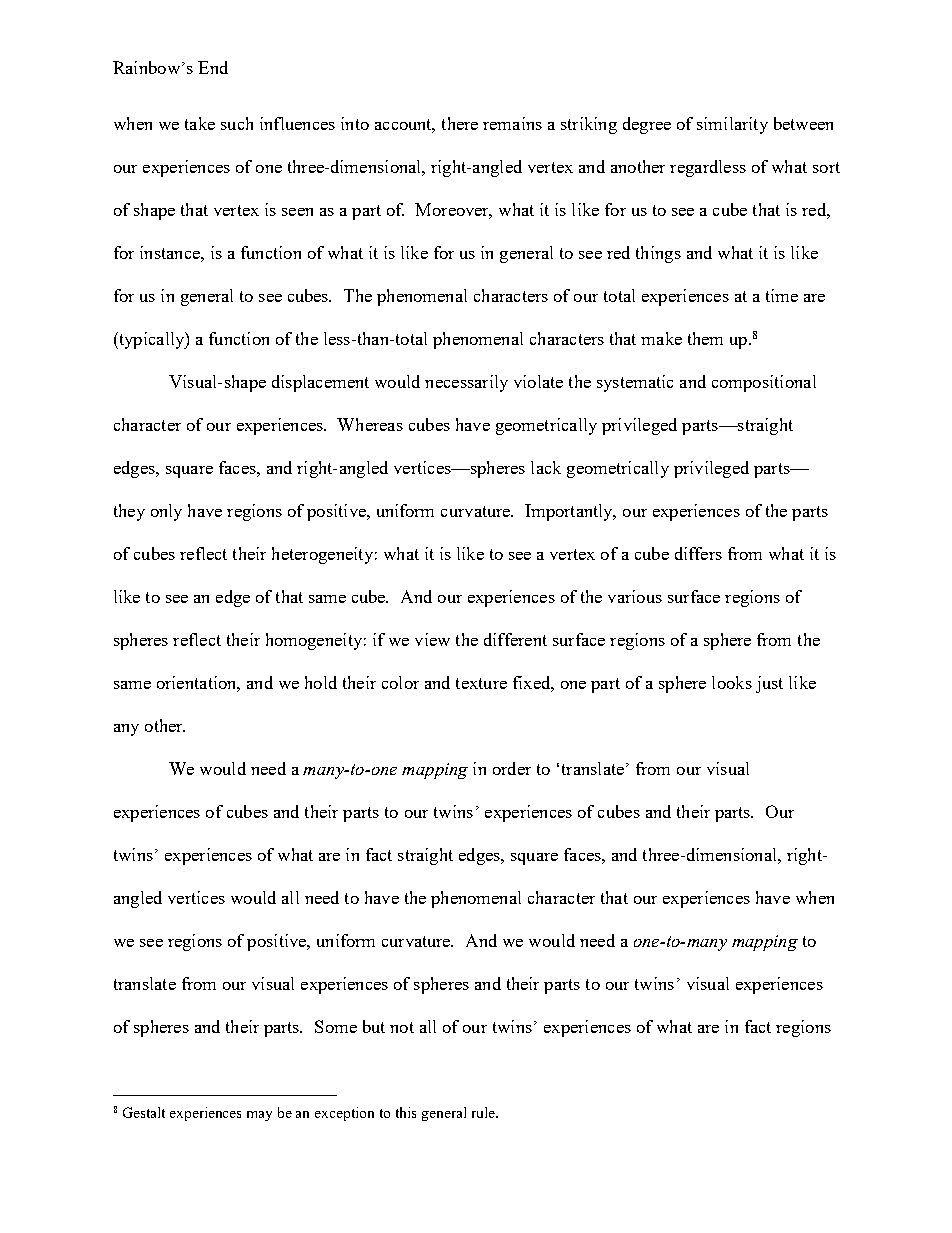 This image has height=1233, width=952. I want to click on different, so click(515, 639).
